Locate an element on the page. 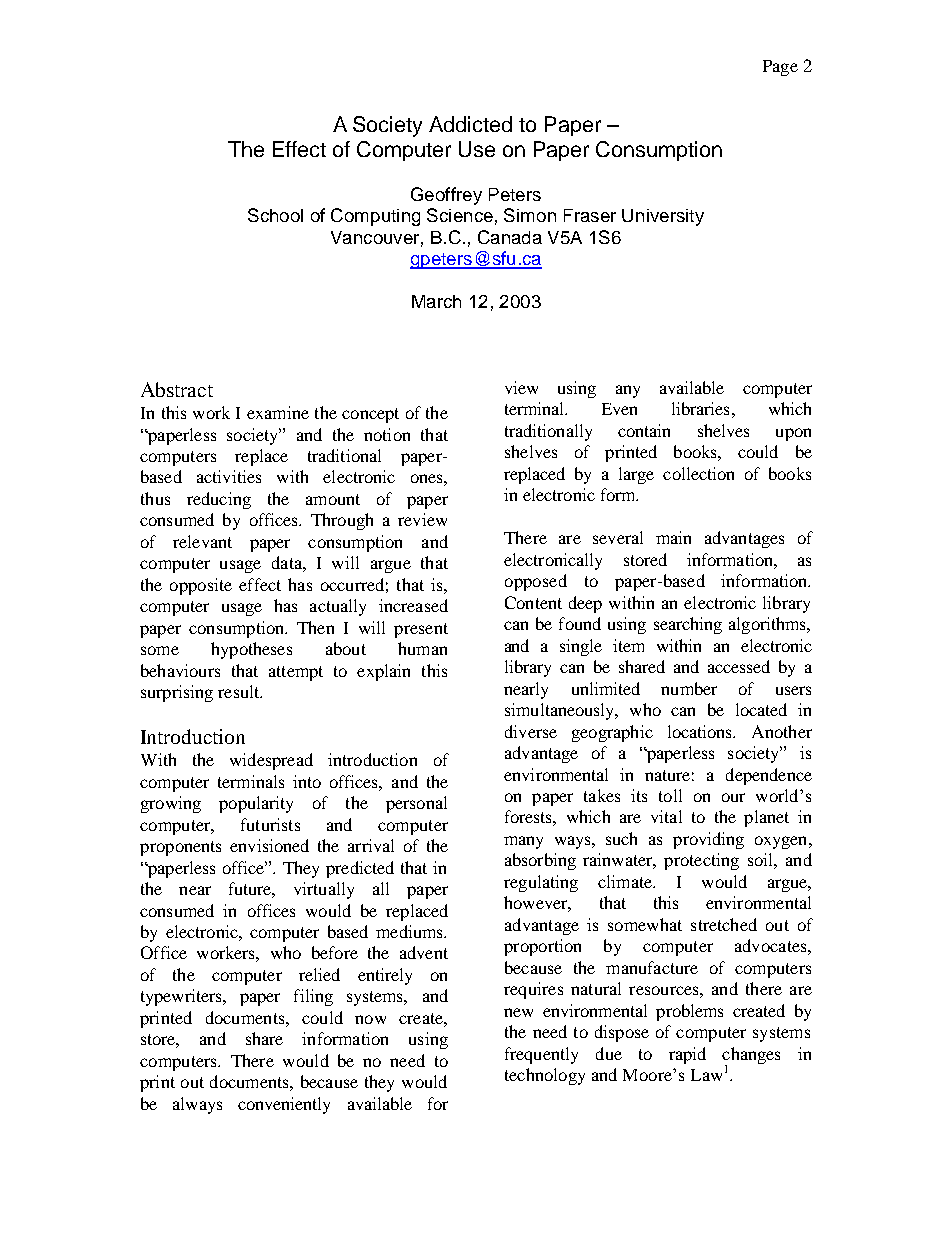  technology is located at coordinates (545, 1076).
